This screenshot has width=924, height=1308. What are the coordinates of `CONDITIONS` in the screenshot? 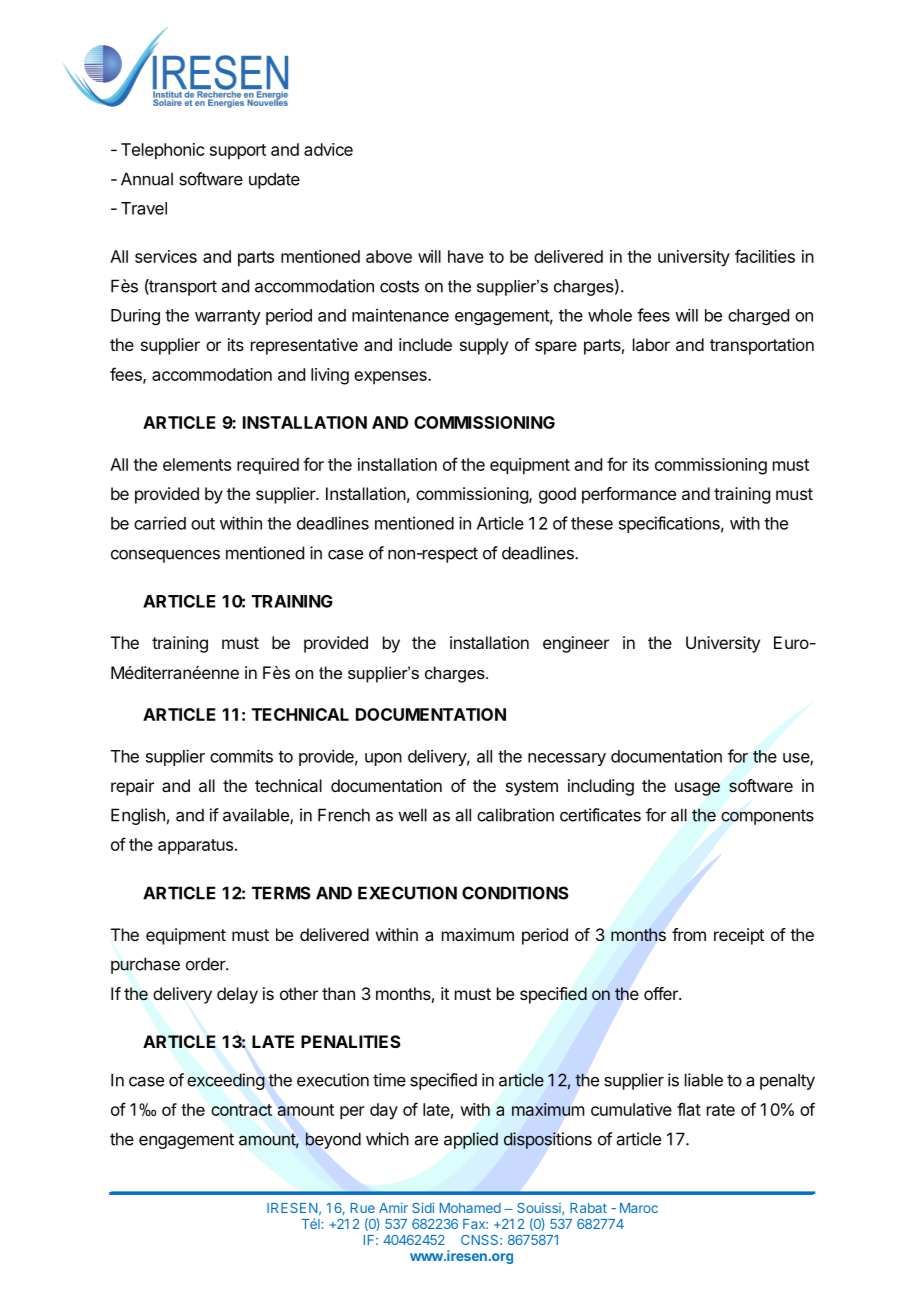 It's located at (515, 893).
